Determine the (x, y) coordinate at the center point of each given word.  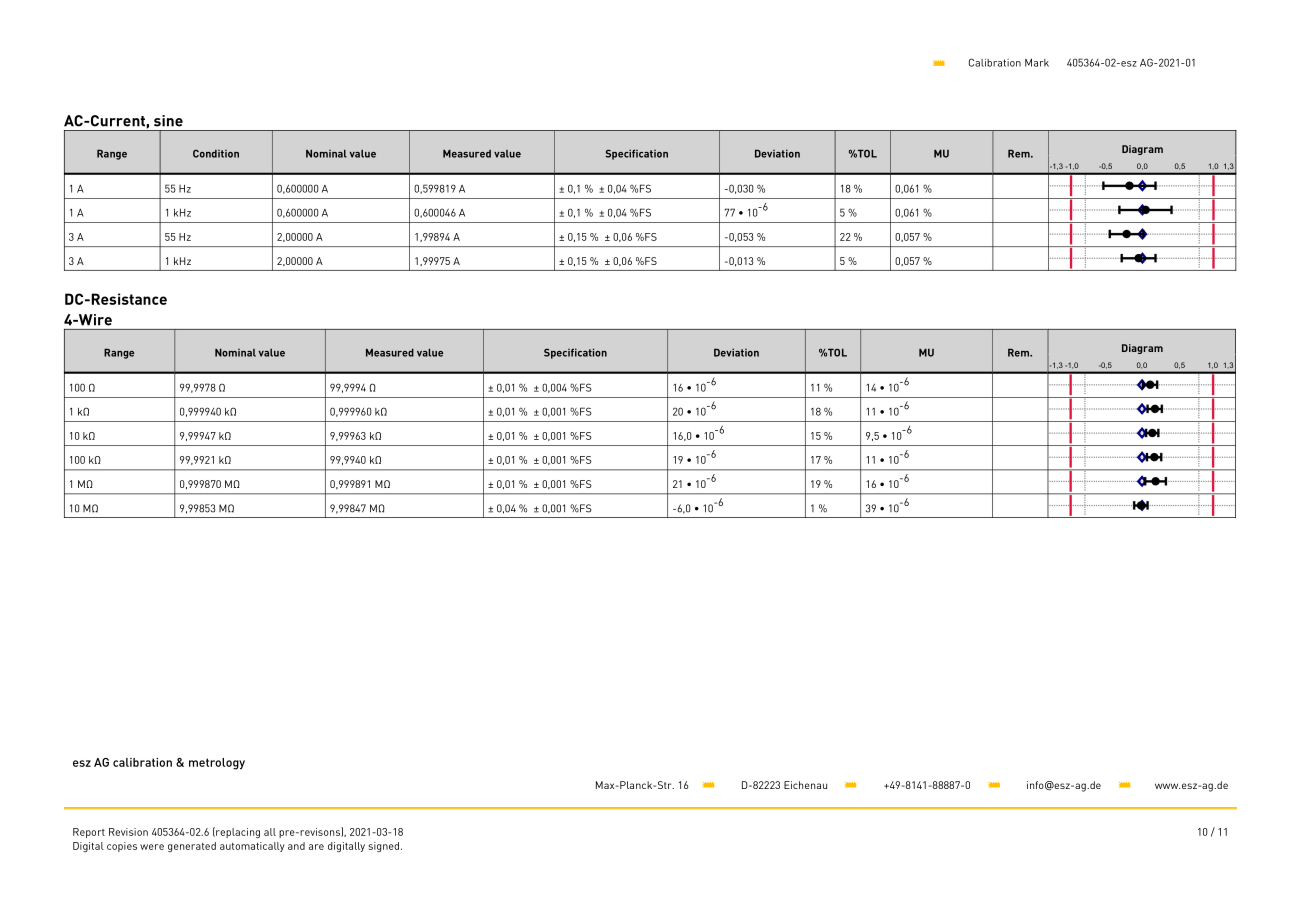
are (316, 847)
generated (192, 847)
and (296, 846)
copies (122, 847)
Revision (128, 832)
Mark (1037, 62)
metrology (217, 764)
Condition (216, 154)
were (152, 847)
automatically (252, 847)
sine (168, 121)
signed (384, 847)
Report (89, 833)
